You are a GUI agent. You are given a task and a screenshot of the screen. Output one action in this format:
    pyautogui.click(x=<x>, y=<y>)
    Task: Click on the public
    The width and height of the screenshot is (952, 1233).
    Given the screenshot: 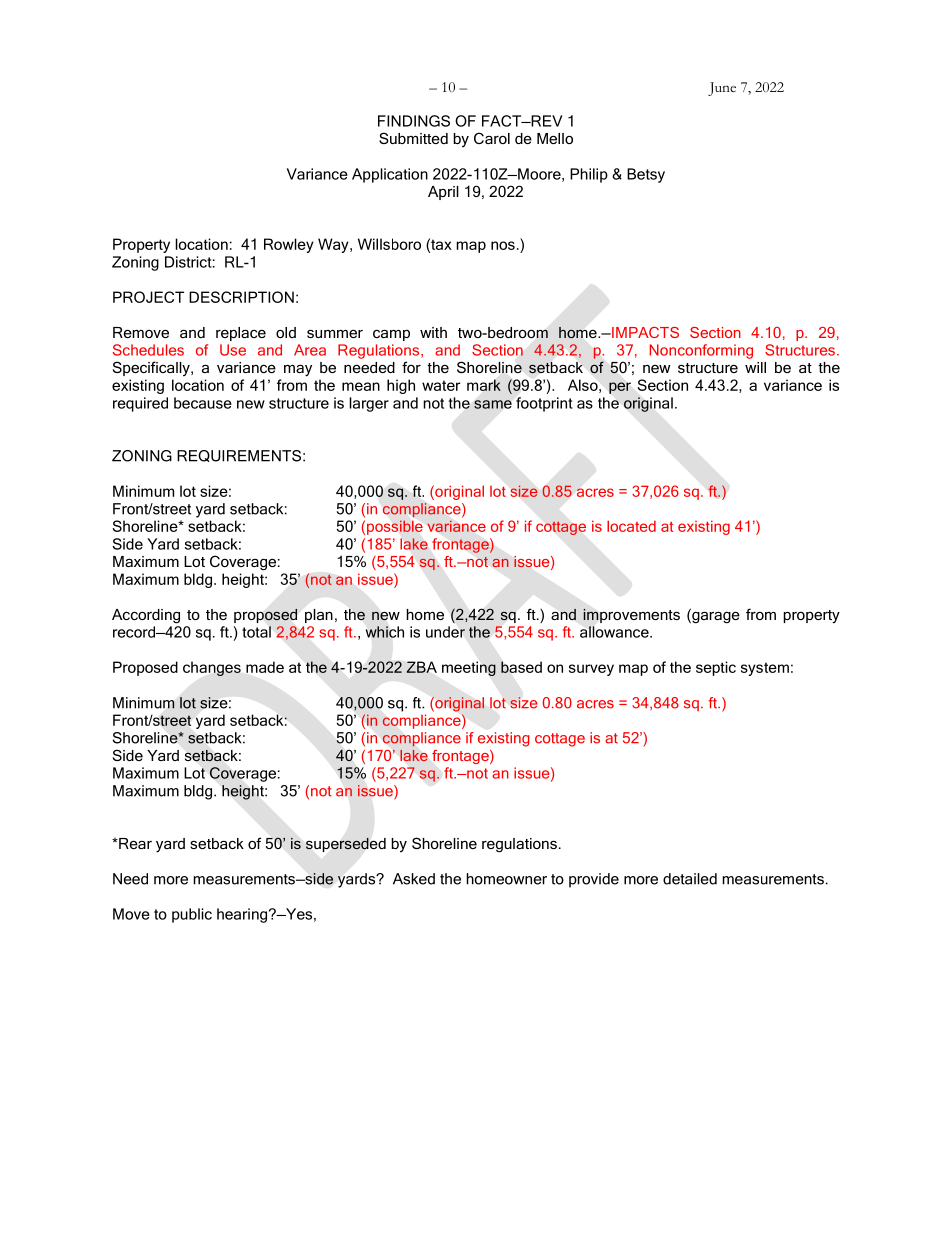 What is the action you would take?
    pyautogui.click(x=192, y=915)
